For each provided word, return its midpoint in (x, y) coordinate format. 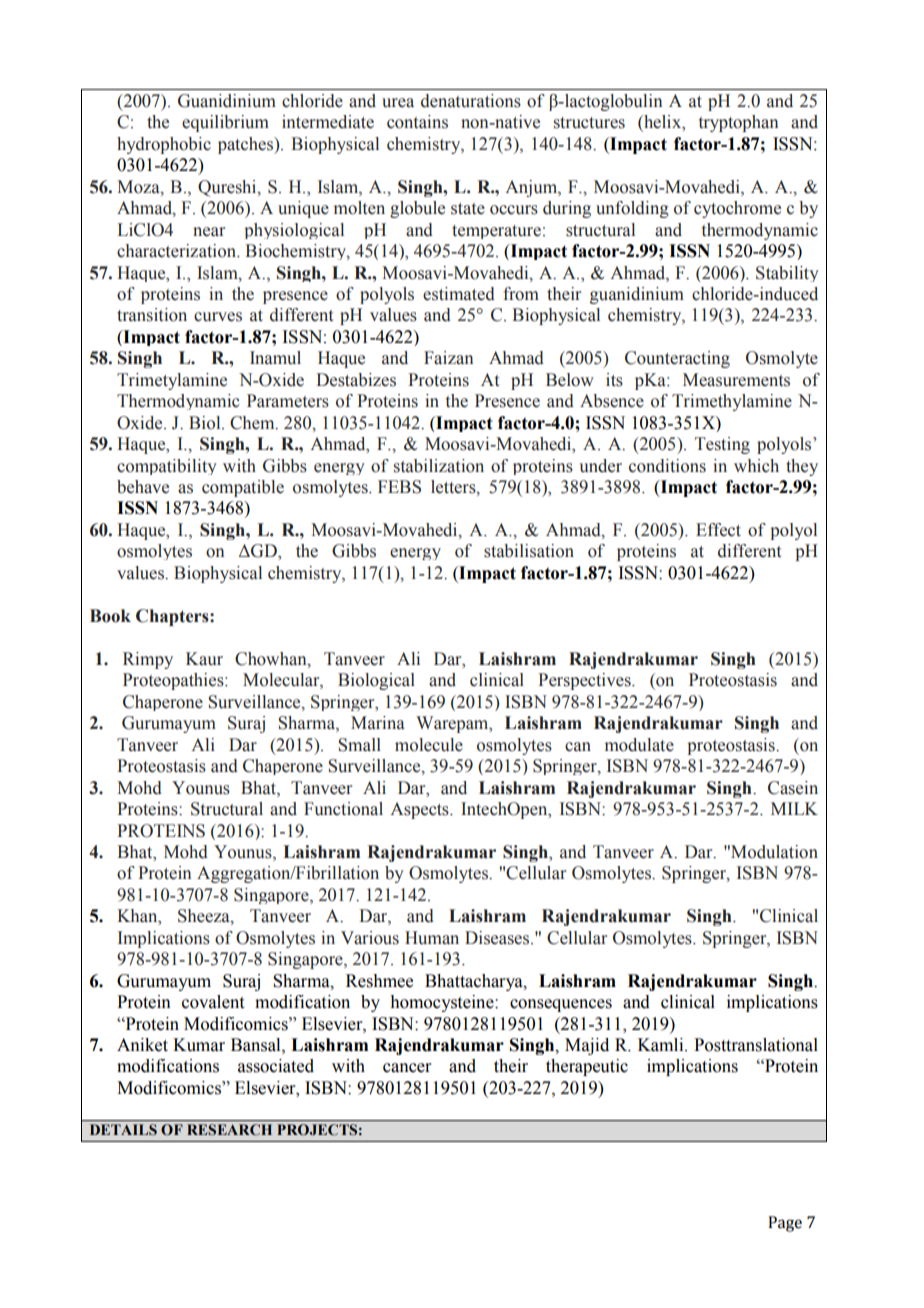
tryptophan (738, 123)
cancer (407, 1068)
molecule (429, 745)
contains (417, 122)
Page (785, 1224)
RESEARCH (229, 1130)
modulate (639, 745)
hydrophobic (164, 145)
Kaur (204, 659)
